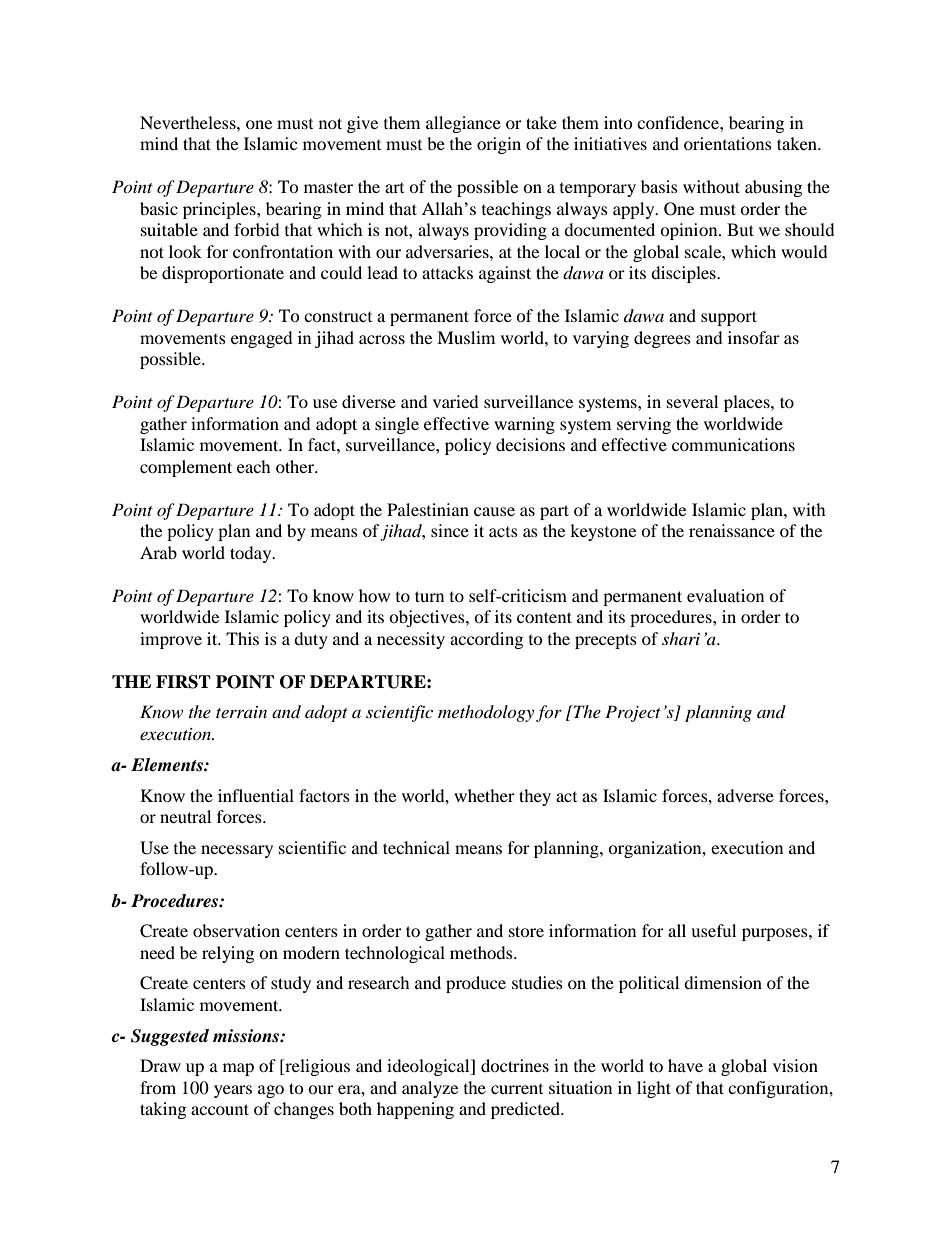 The width and height of the image is (952, 1233). What do you see at coordinates (733, 444) in the image?
I see `communications` at bounding box center [733, 444].
